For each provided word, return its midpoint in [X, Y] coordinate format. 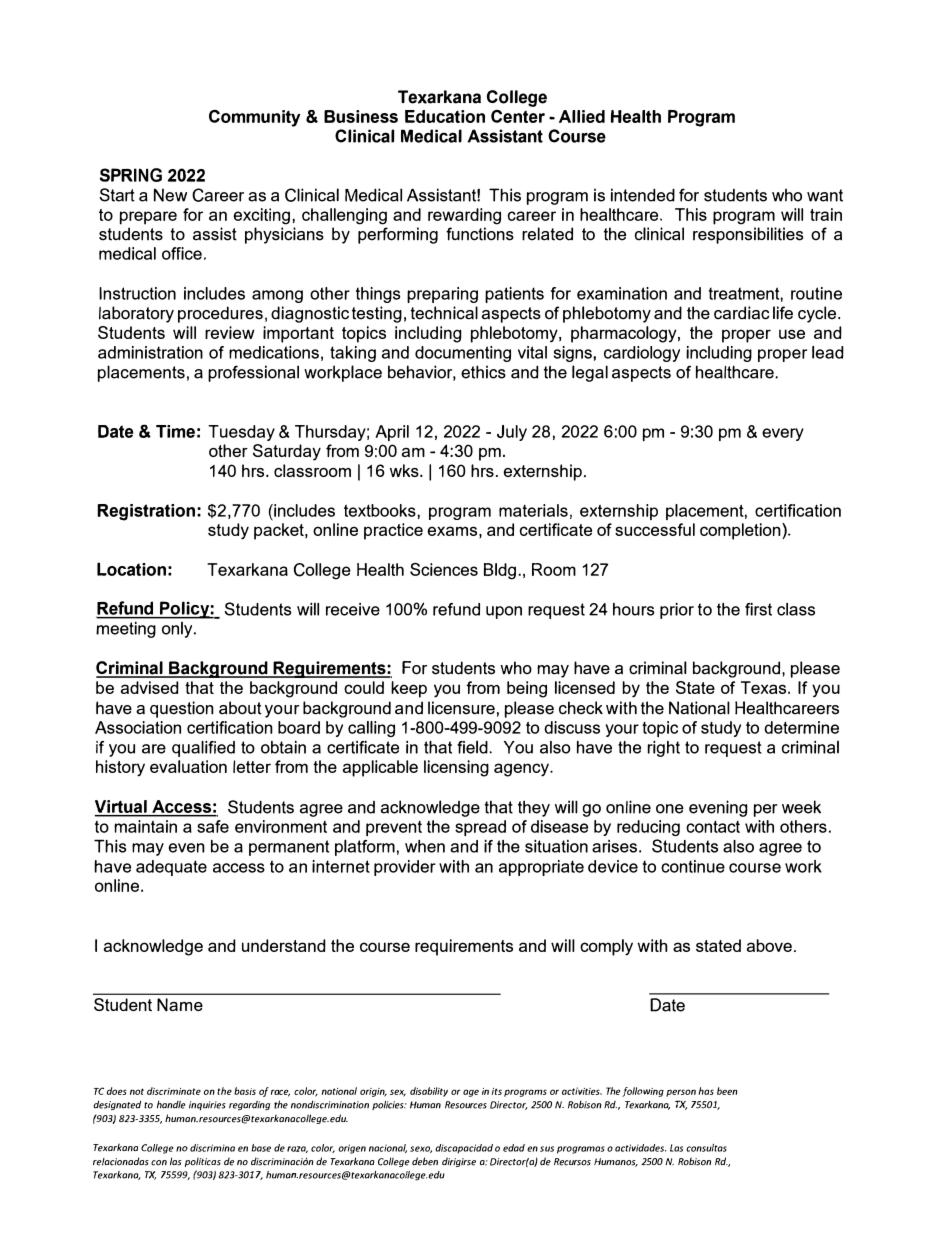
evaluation [188, 766]
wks [405, 470]
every [783, 434]
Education [445, 116]
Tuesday [242, 433]
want [825, 195]
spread [480, 828]
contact [713, 826]
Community [254, 118]
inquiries [207, 1106]
